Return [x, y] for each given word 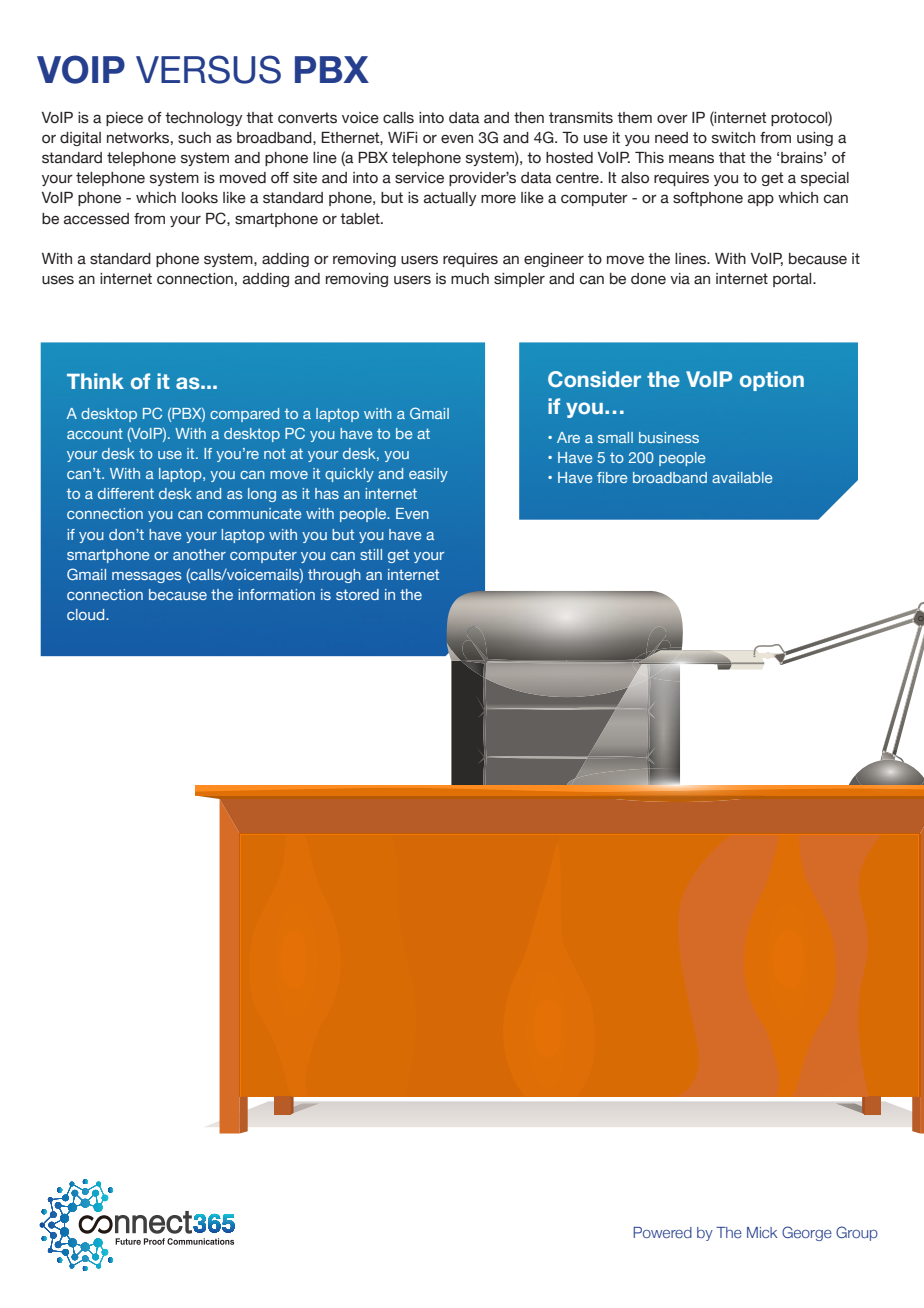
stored [357, 594]
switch [733, 138]
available [742, 477]
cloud [87, 614]
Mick [762, 1232]
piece [124, 119]
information [276, 594]
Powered [662, 1232]
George [807, 1233]
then [529, 118]
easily [428, 475]
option [772, 381]
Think [95, 381]
